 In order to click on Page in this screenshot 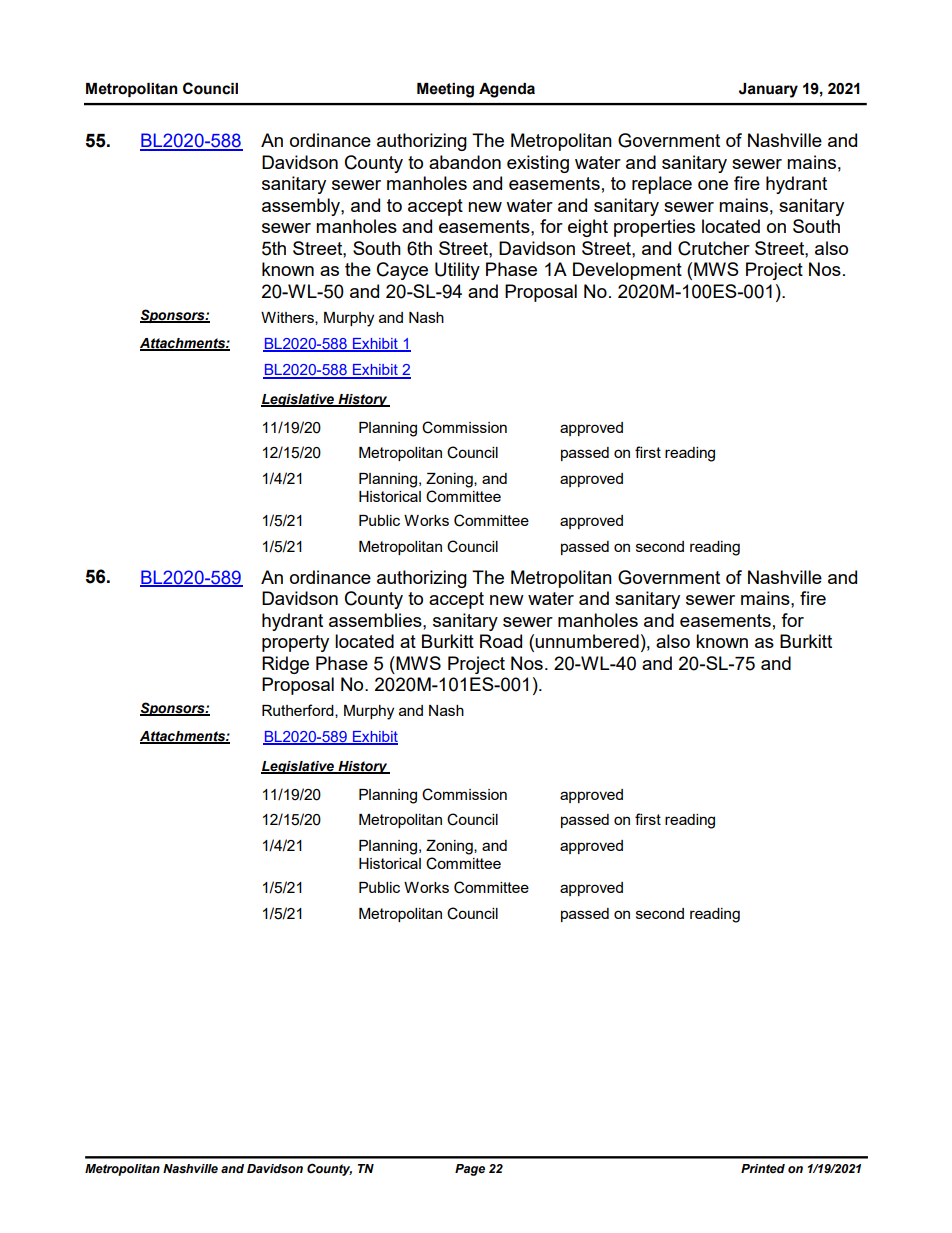, I will do `click(470, 1170)`.
